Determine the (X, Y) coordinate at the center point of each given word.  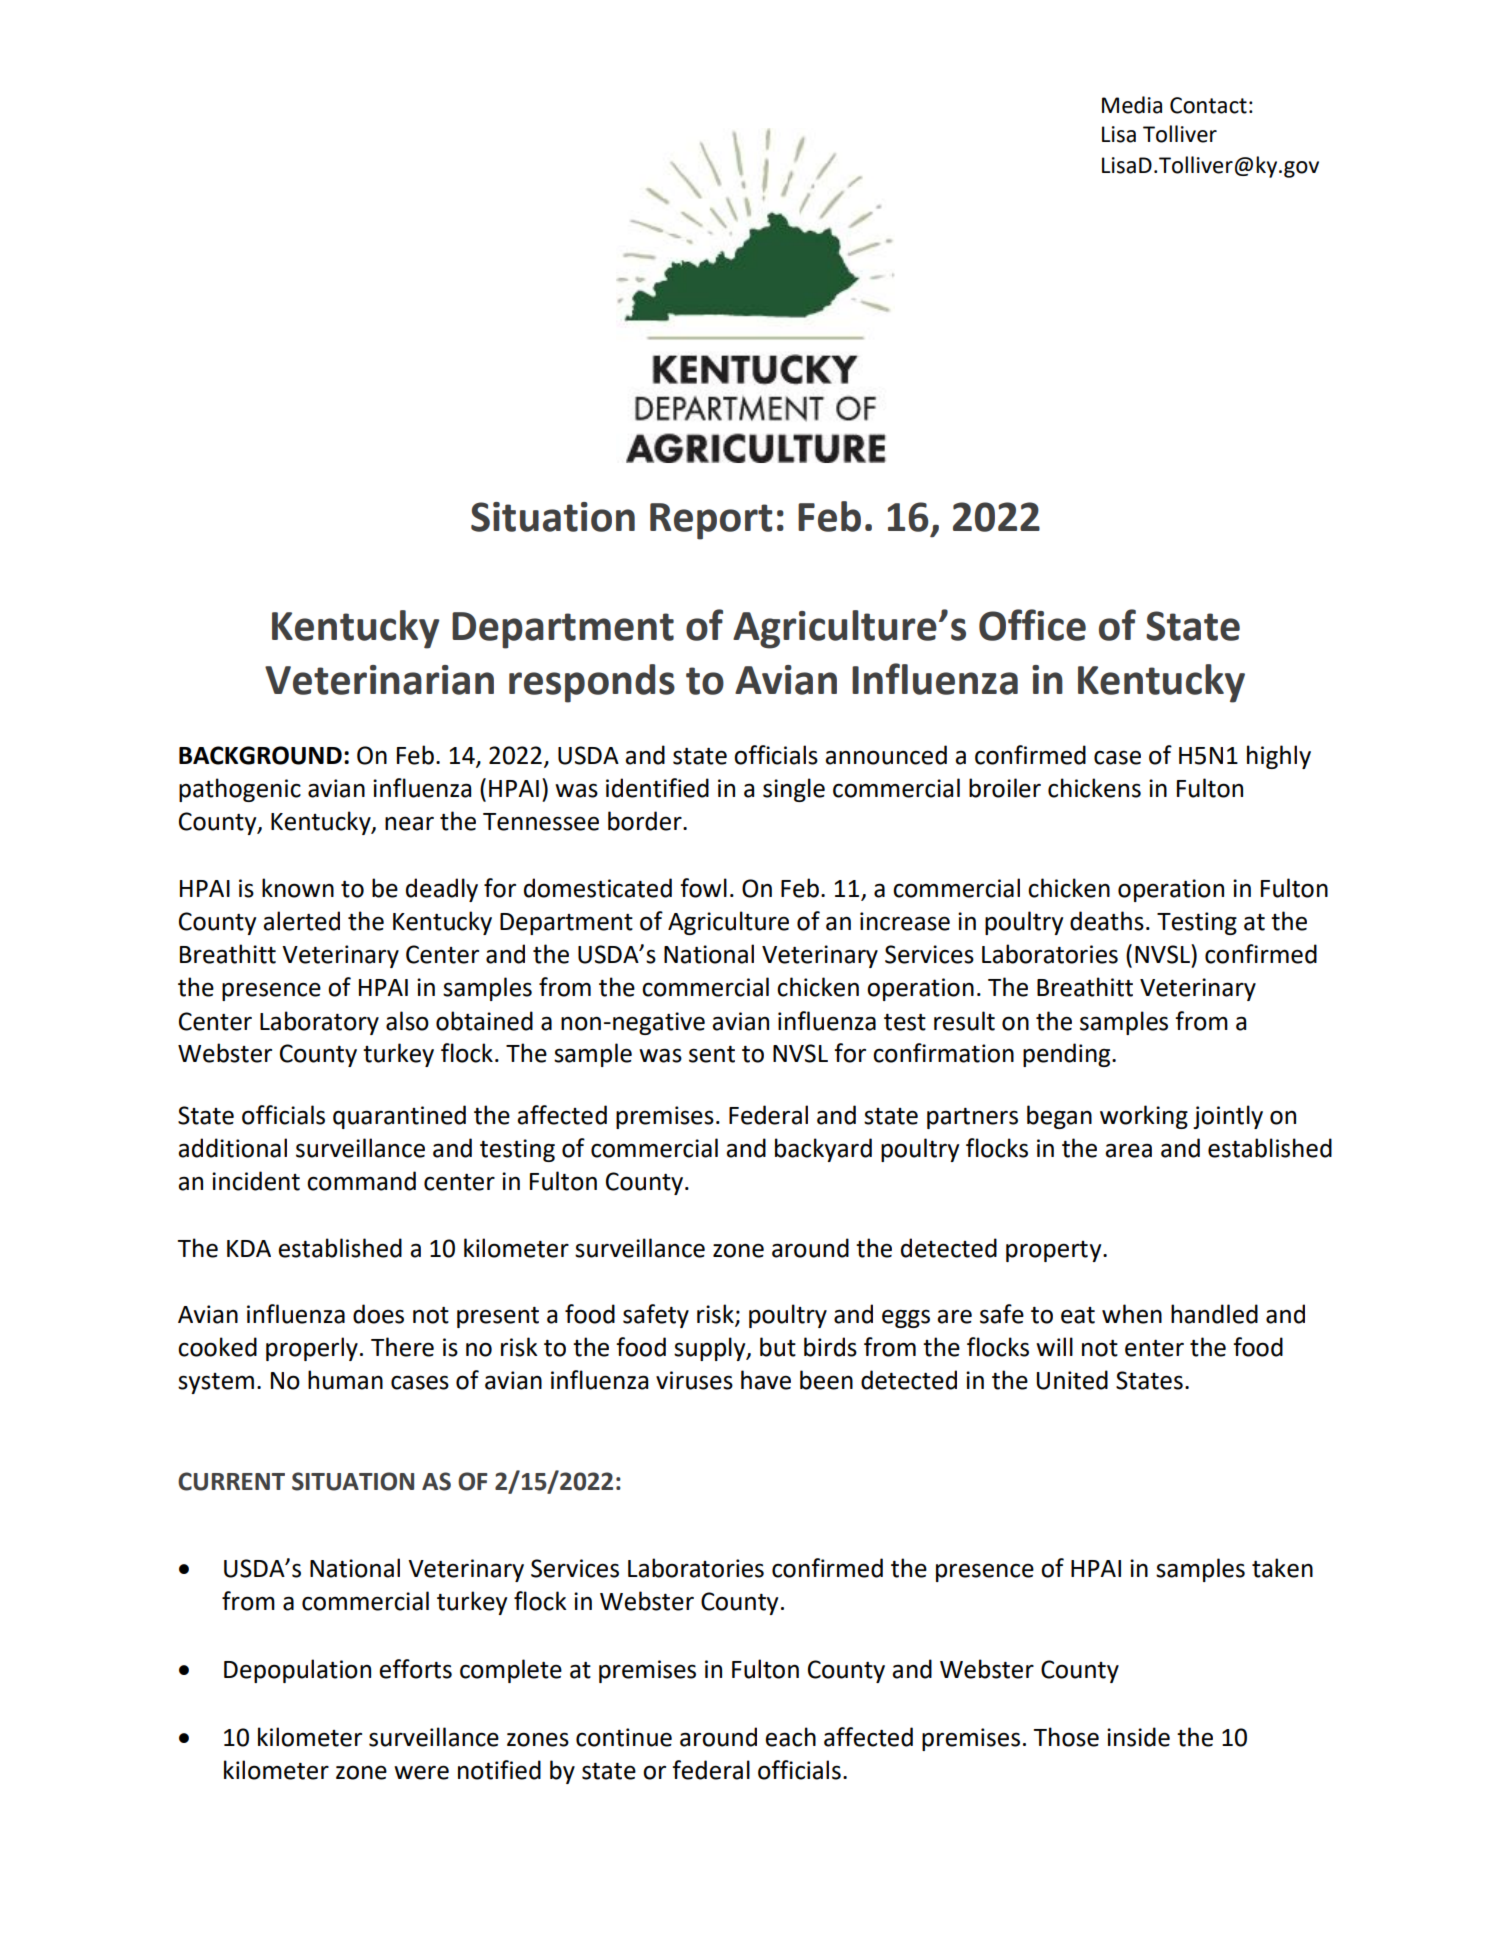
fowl (703, 888)
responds (592, 683)
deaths (1107, 921)
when (1132, 1314)
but (778, 1347)
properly (312, 1349)
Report (711, 521)
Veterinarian (379, 680)
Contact (1208, 105)
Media (1132, 105)
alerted (301, 921)
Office (1032, 625)
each (790, 1737)
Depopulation (297, 1671)
